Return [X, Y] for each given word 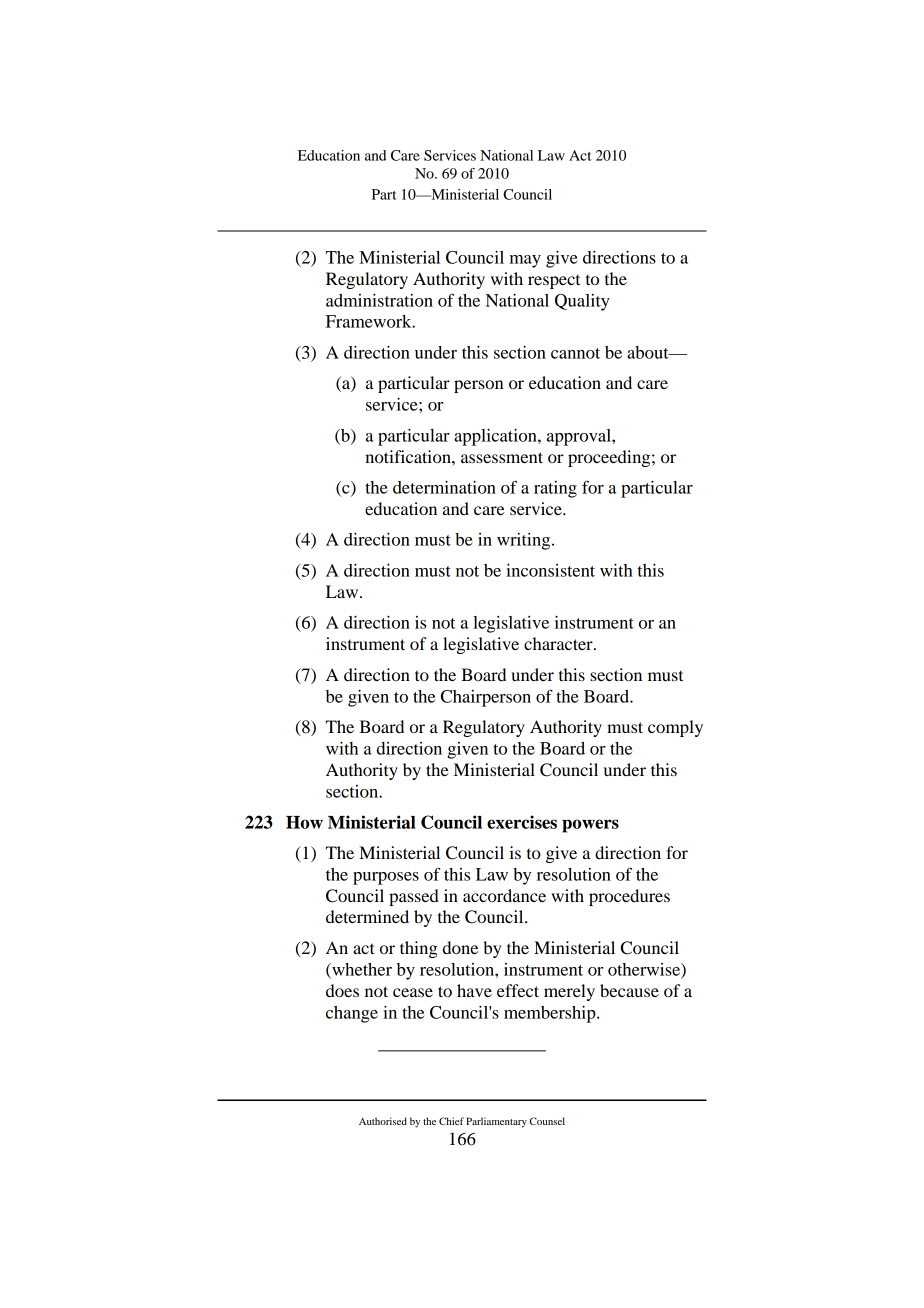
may [525, 261]
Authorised [383, 1121]
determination [444, 487]
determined [367, 916]
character [559, 643]
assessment [502, 457]
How [304, 822]
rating [555, 489]
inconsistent [550, 570]
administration [379, 300]
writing [525, 541]
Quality [582, 302]
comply [675, 728]
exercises [522, 822]
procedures [629, 897]
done [460, 947]
